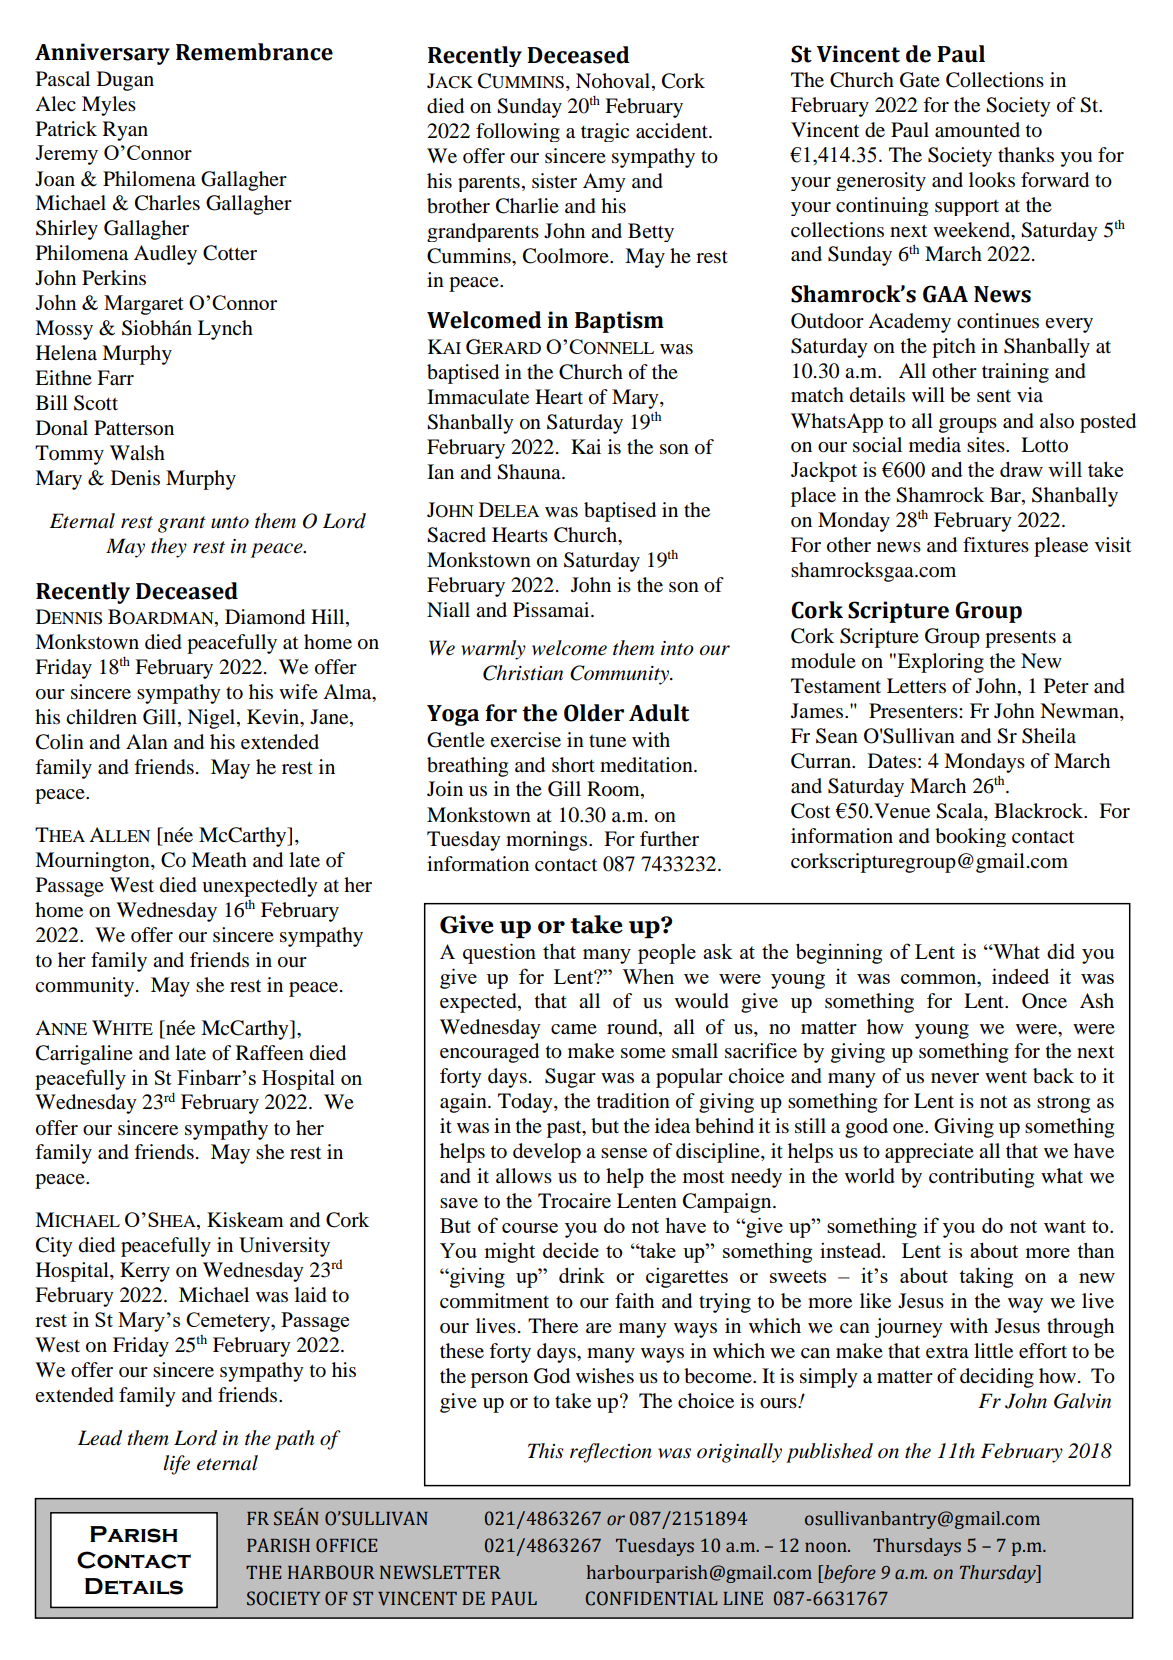 Image resolution: width=1173 pixels, height=1660 pixels. What do you see at coordinates (996, 545) in the page?
I see `fixtures` at bounding box center [996, 545].
